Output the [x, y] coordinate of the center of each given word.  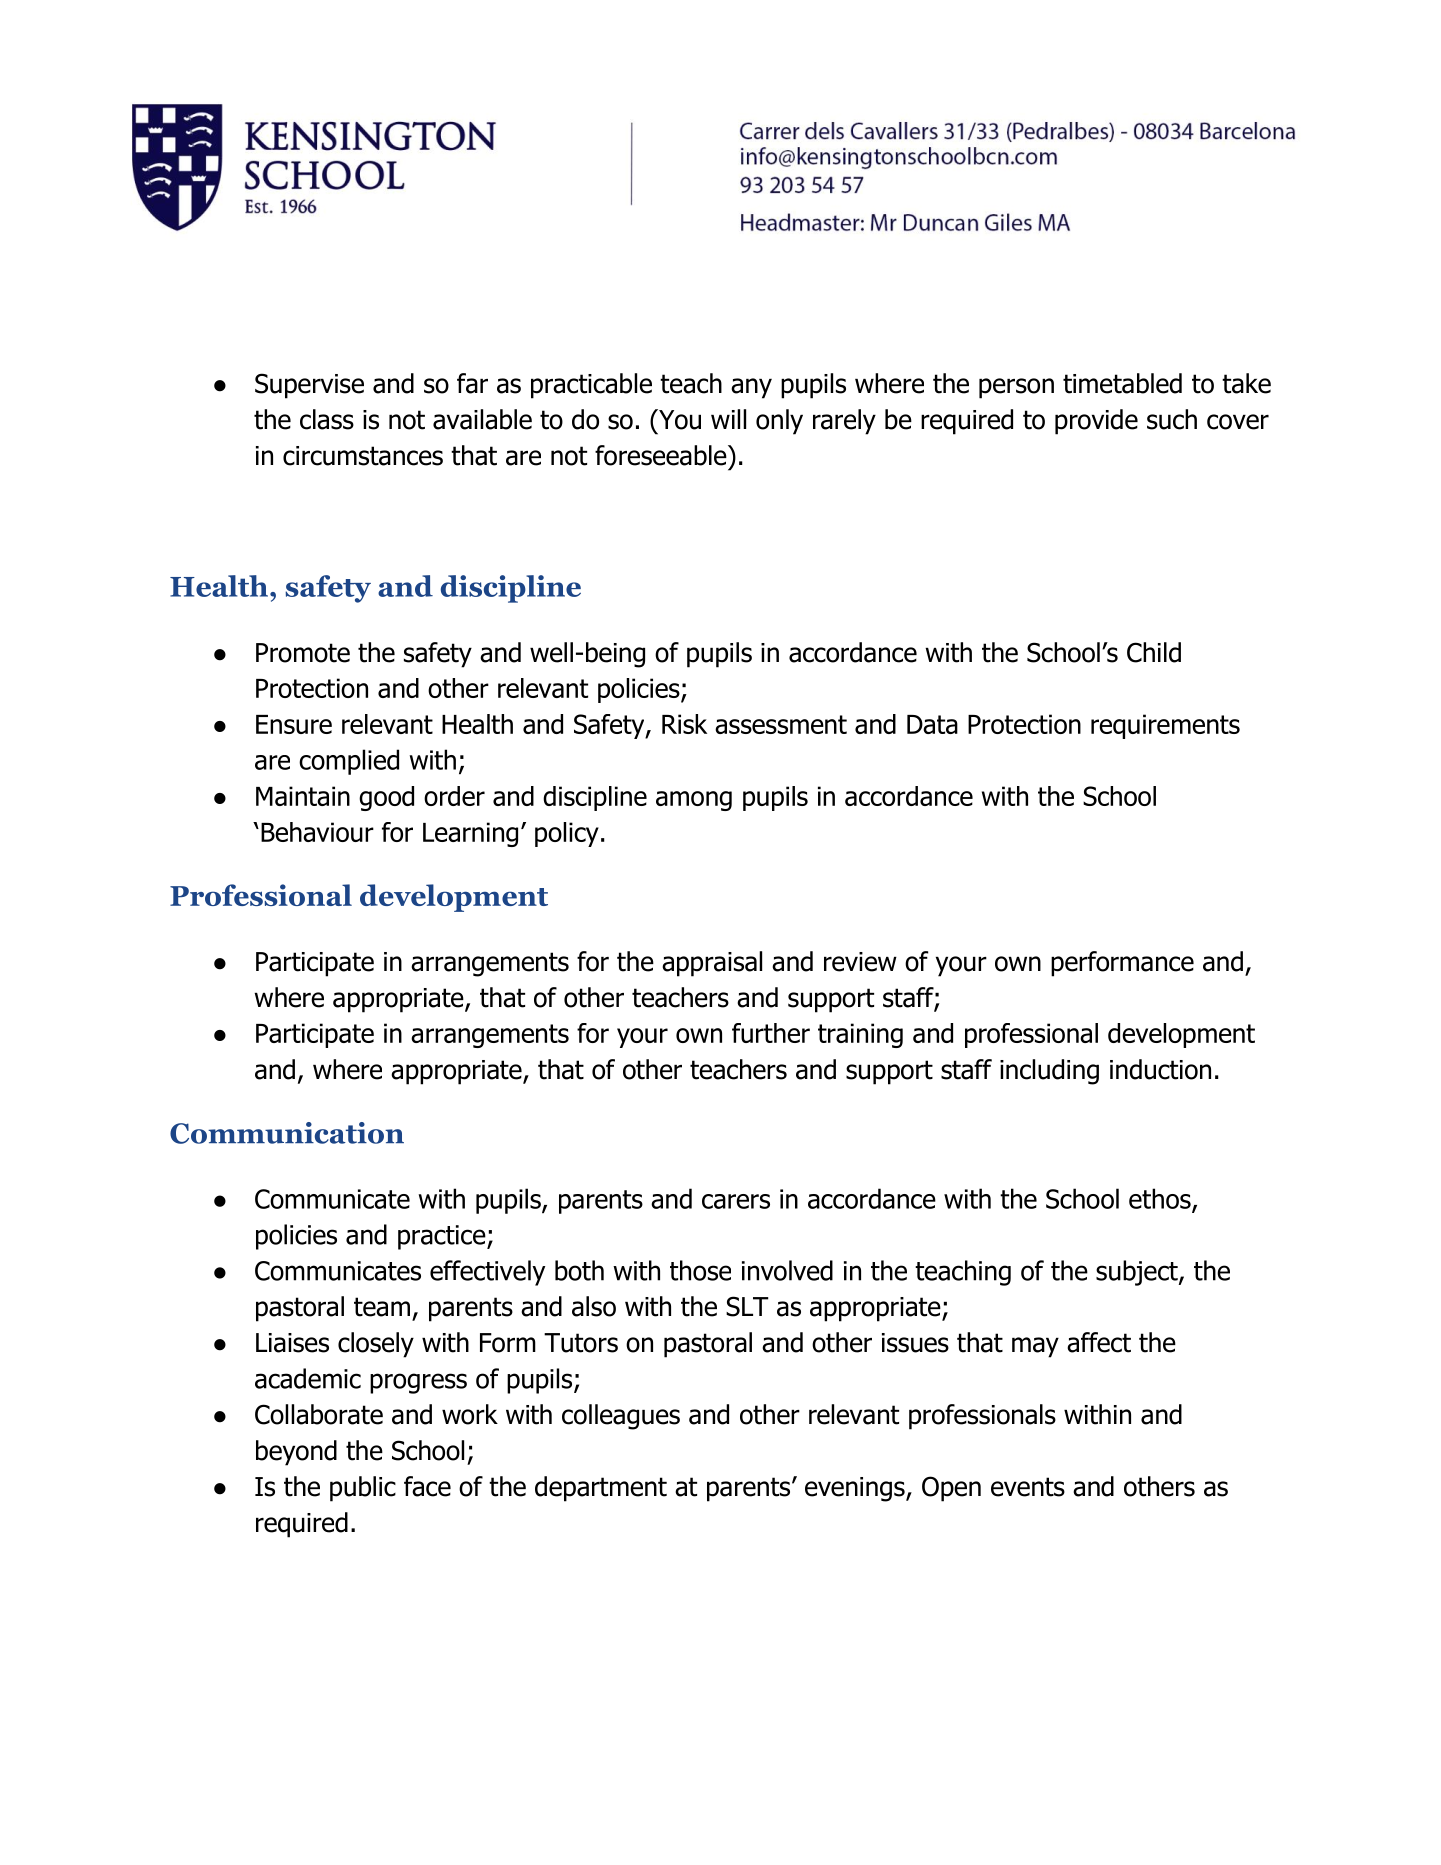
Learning [470, 834]
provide [1096, 422]
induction [1160, 1069]
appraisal [712, 964]
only [779, 422]
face [427, 1486]
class [327, 419]
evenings [856, 1489]
